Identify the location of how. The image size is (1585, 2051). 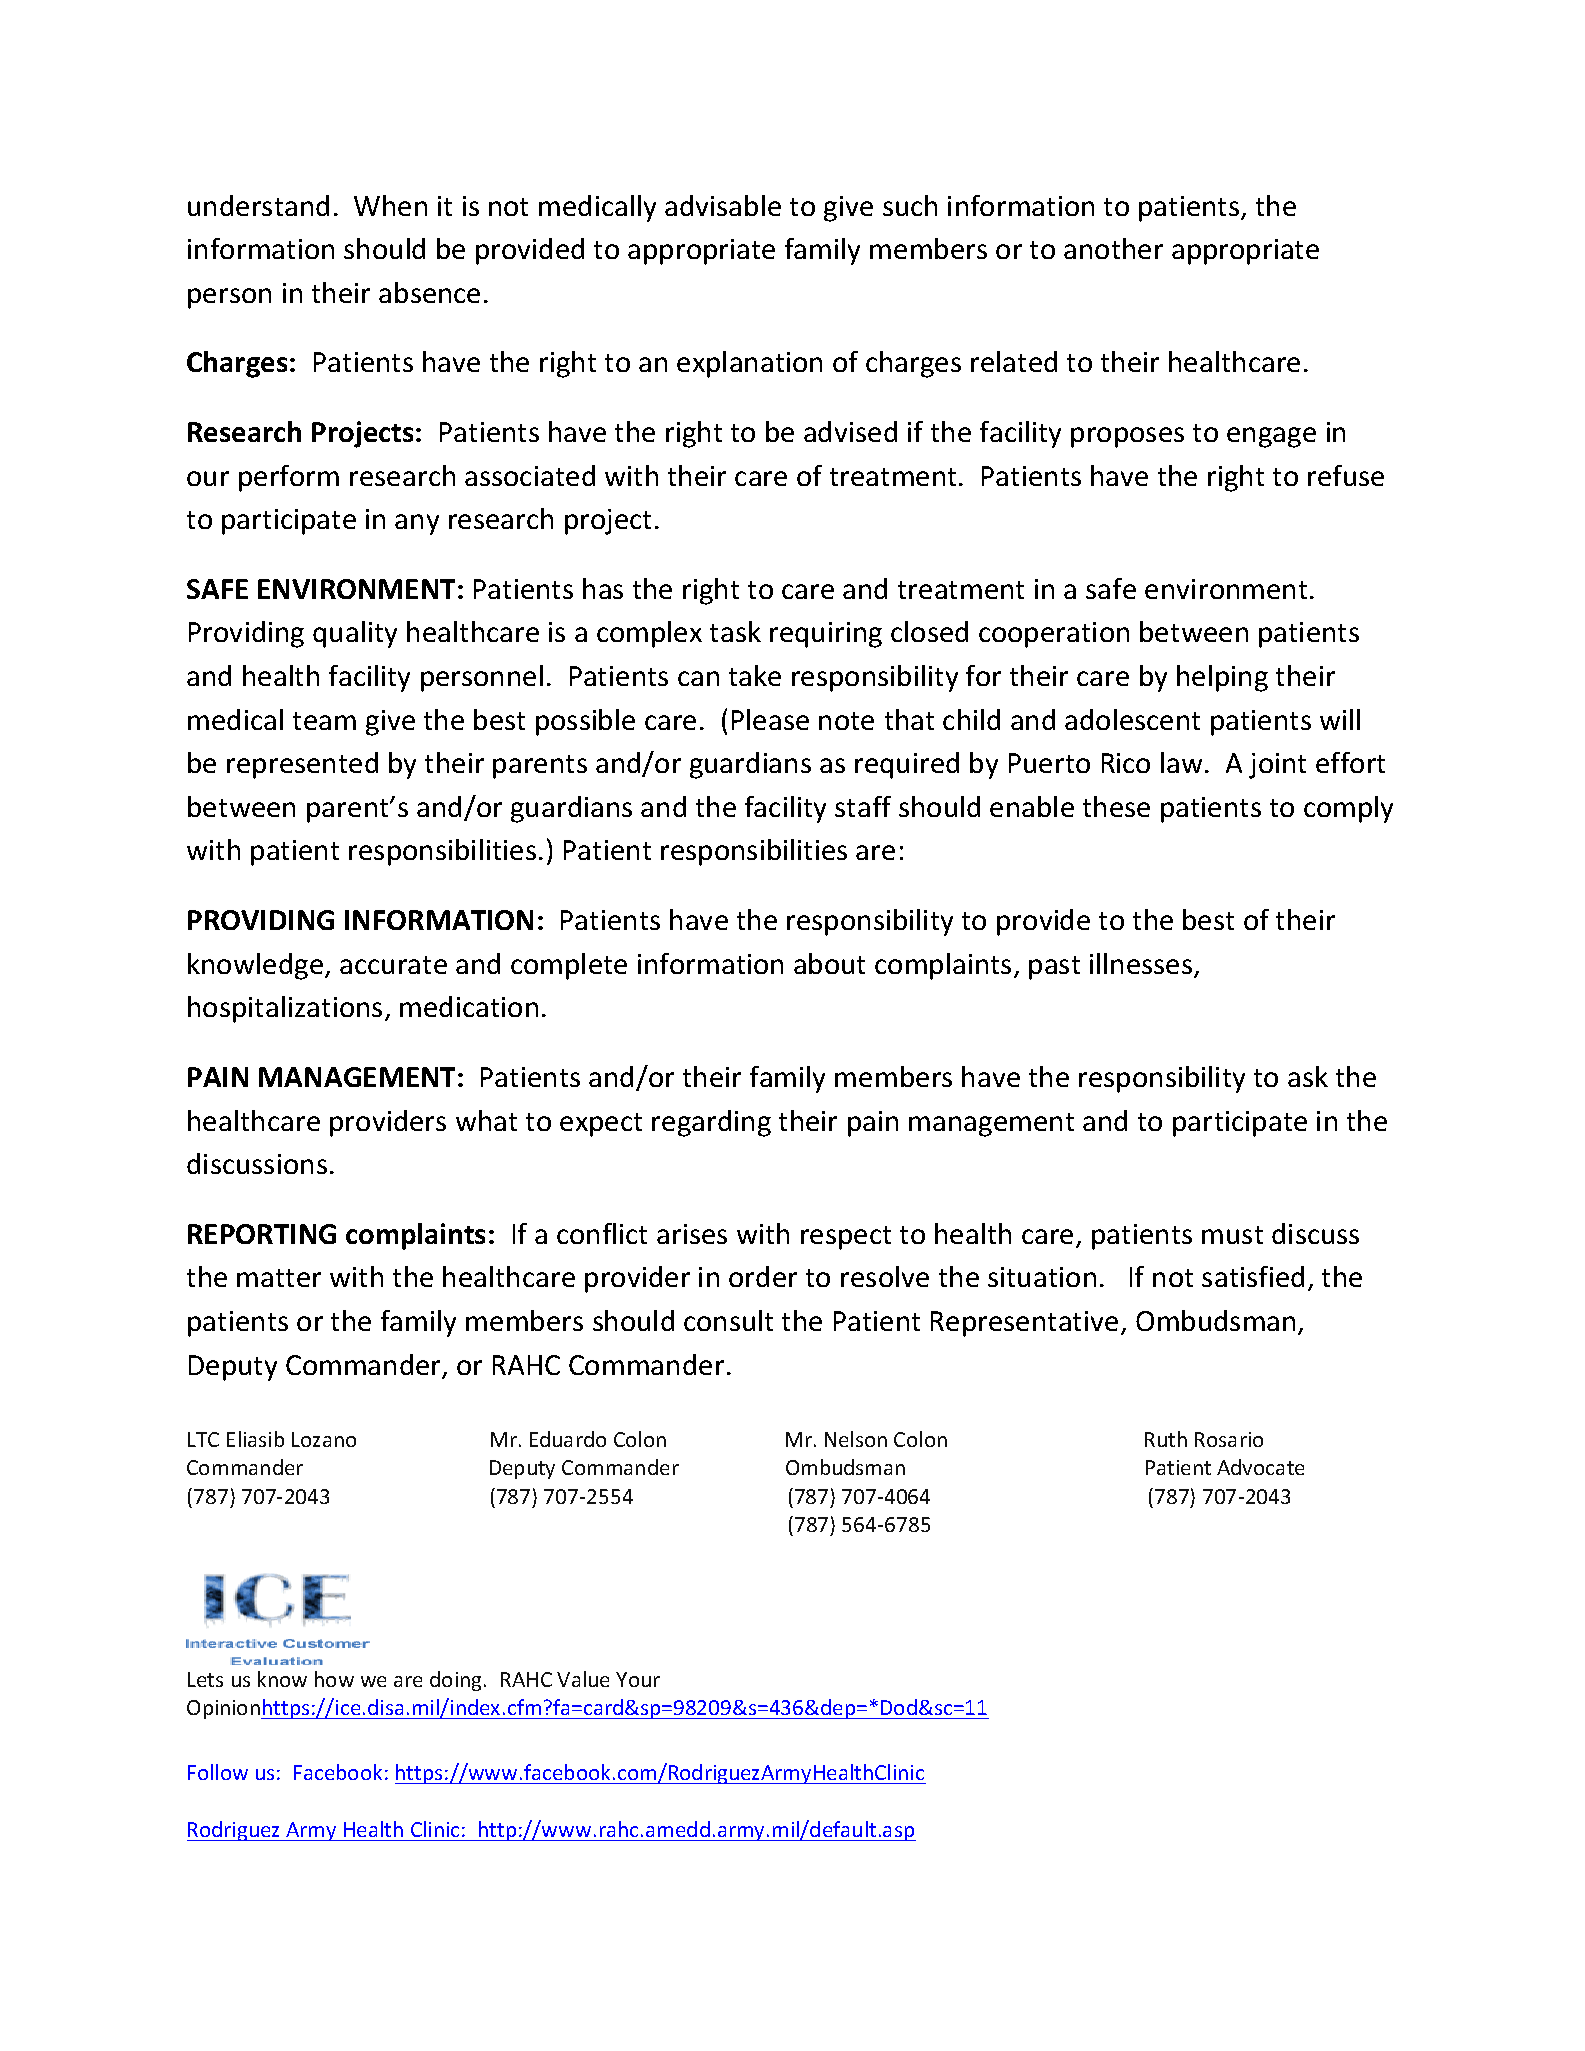
(334, 1679).
